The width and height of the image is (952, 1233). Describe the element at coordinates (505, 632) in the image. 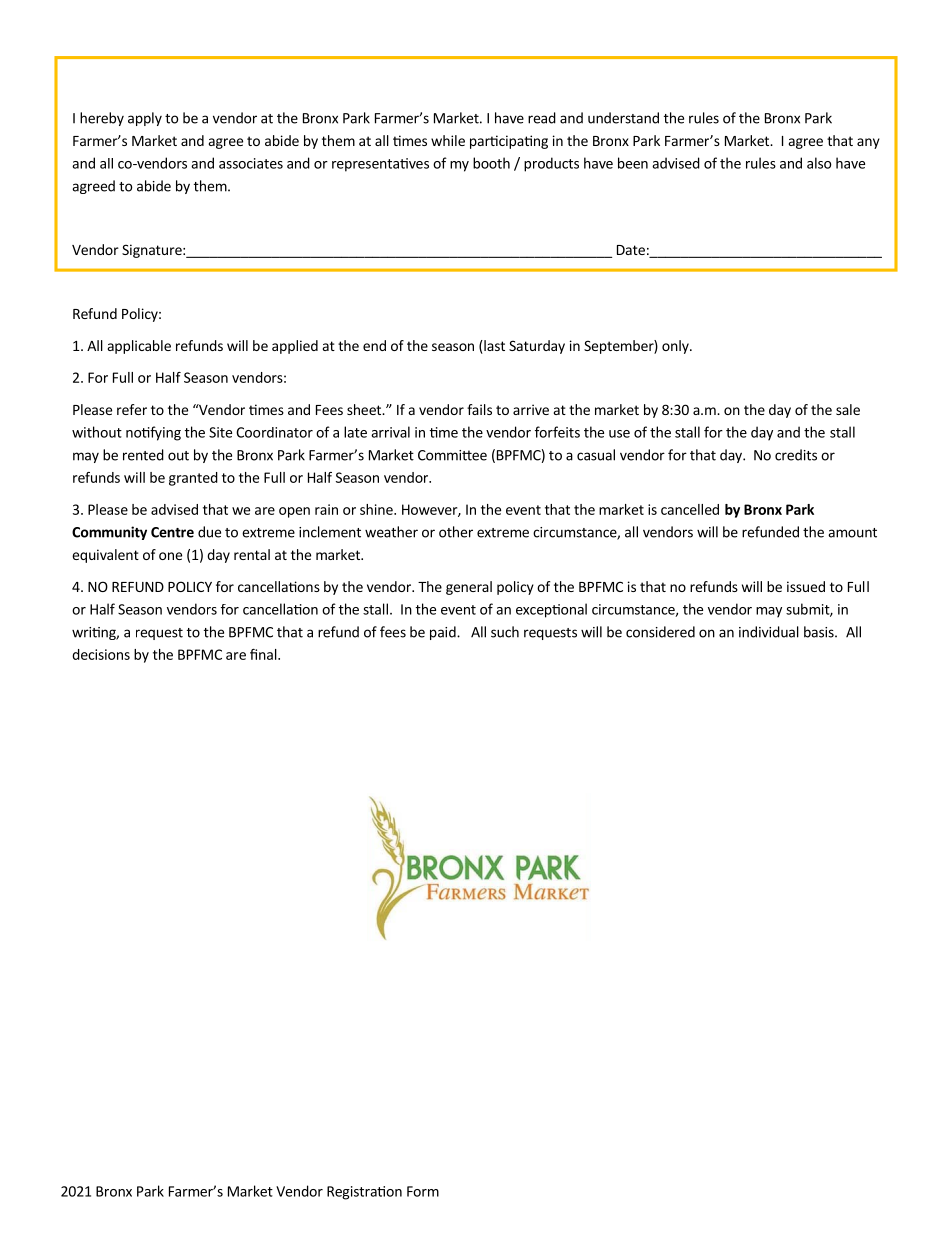

I see `such` at that location.
